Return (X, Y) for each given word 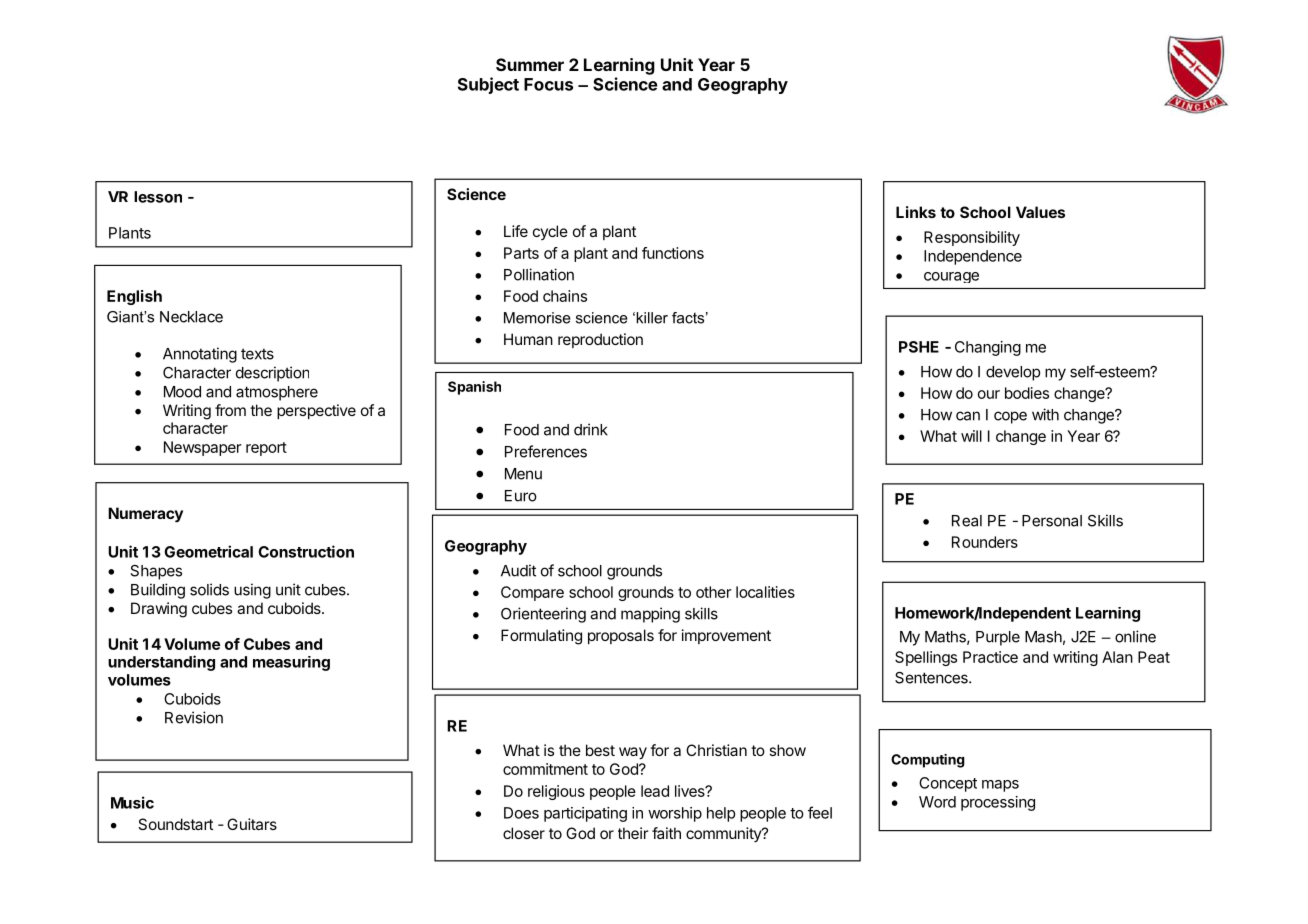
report (266, 449)
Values (1040, 212)
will (971, 436)
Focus (548, 84)
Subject (488, 85)
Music (132, 802)
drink (591, 429)
